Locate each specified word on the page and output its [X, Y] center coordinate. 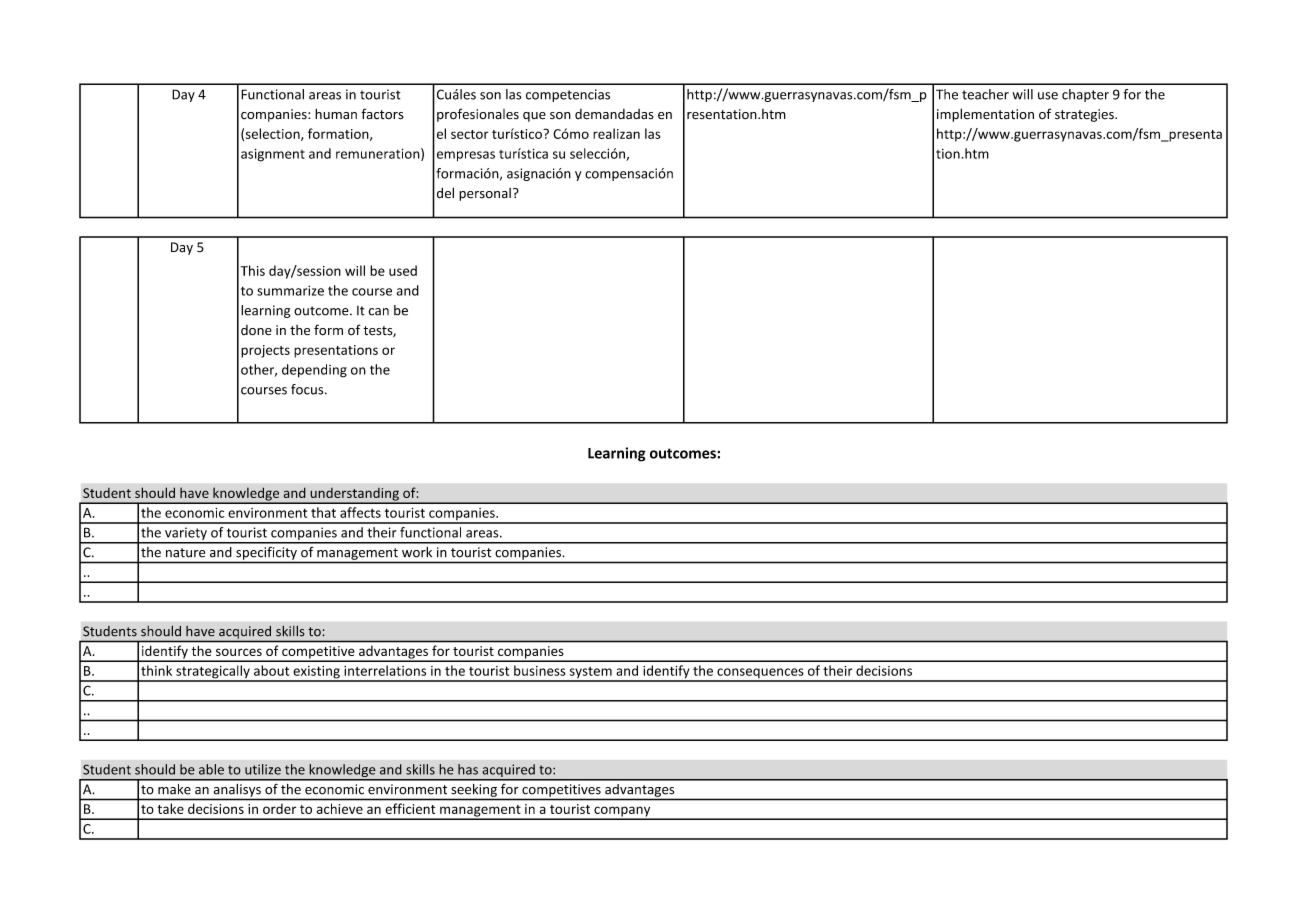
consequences [760, 674]
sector [470, 134]
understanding [354, 495]
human [336, 113]
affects [360, 512]
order [279, 809]
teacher [985, 94]
